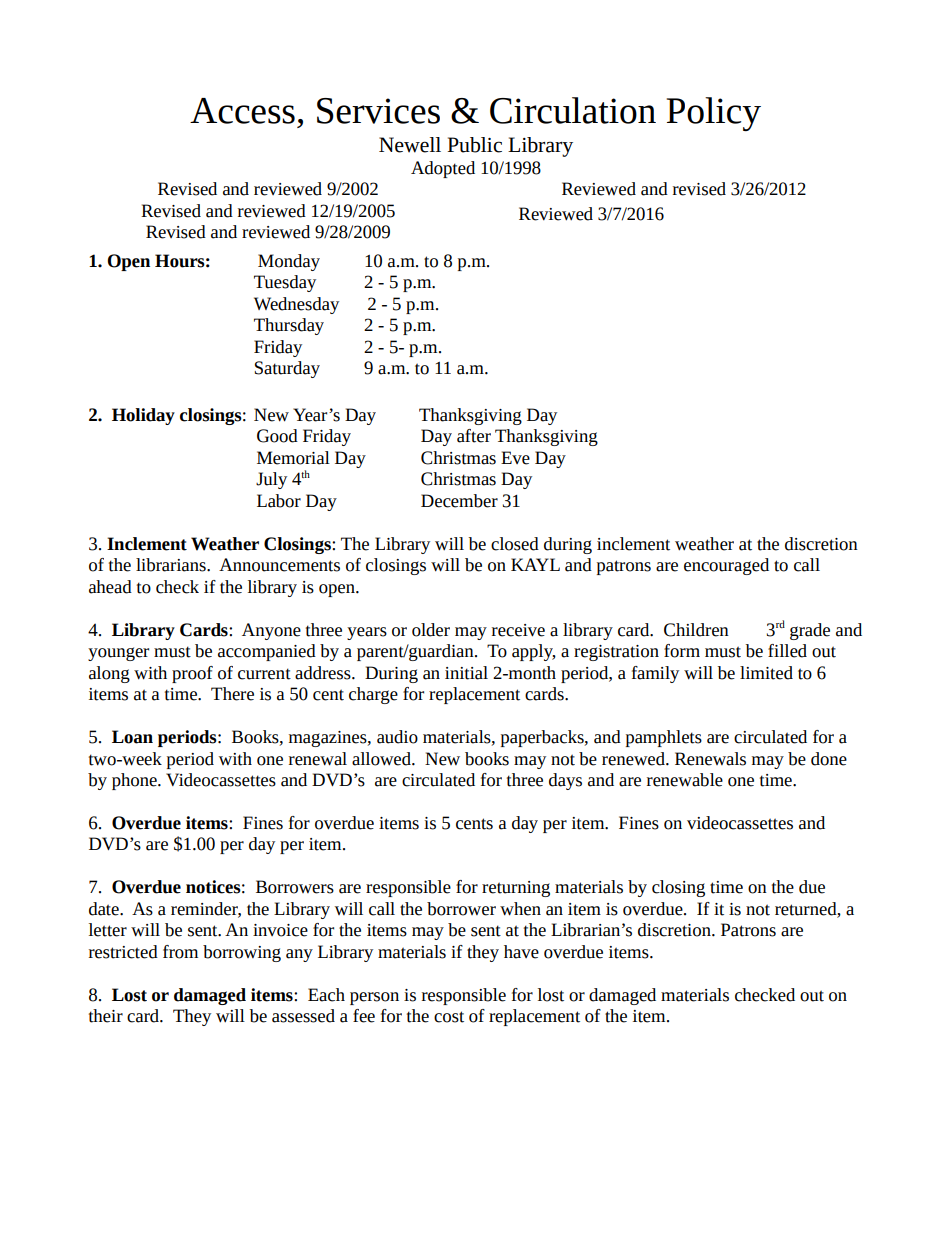  Describe the element at coordinates (515, 544) in the image. I see `closed` at that location.
